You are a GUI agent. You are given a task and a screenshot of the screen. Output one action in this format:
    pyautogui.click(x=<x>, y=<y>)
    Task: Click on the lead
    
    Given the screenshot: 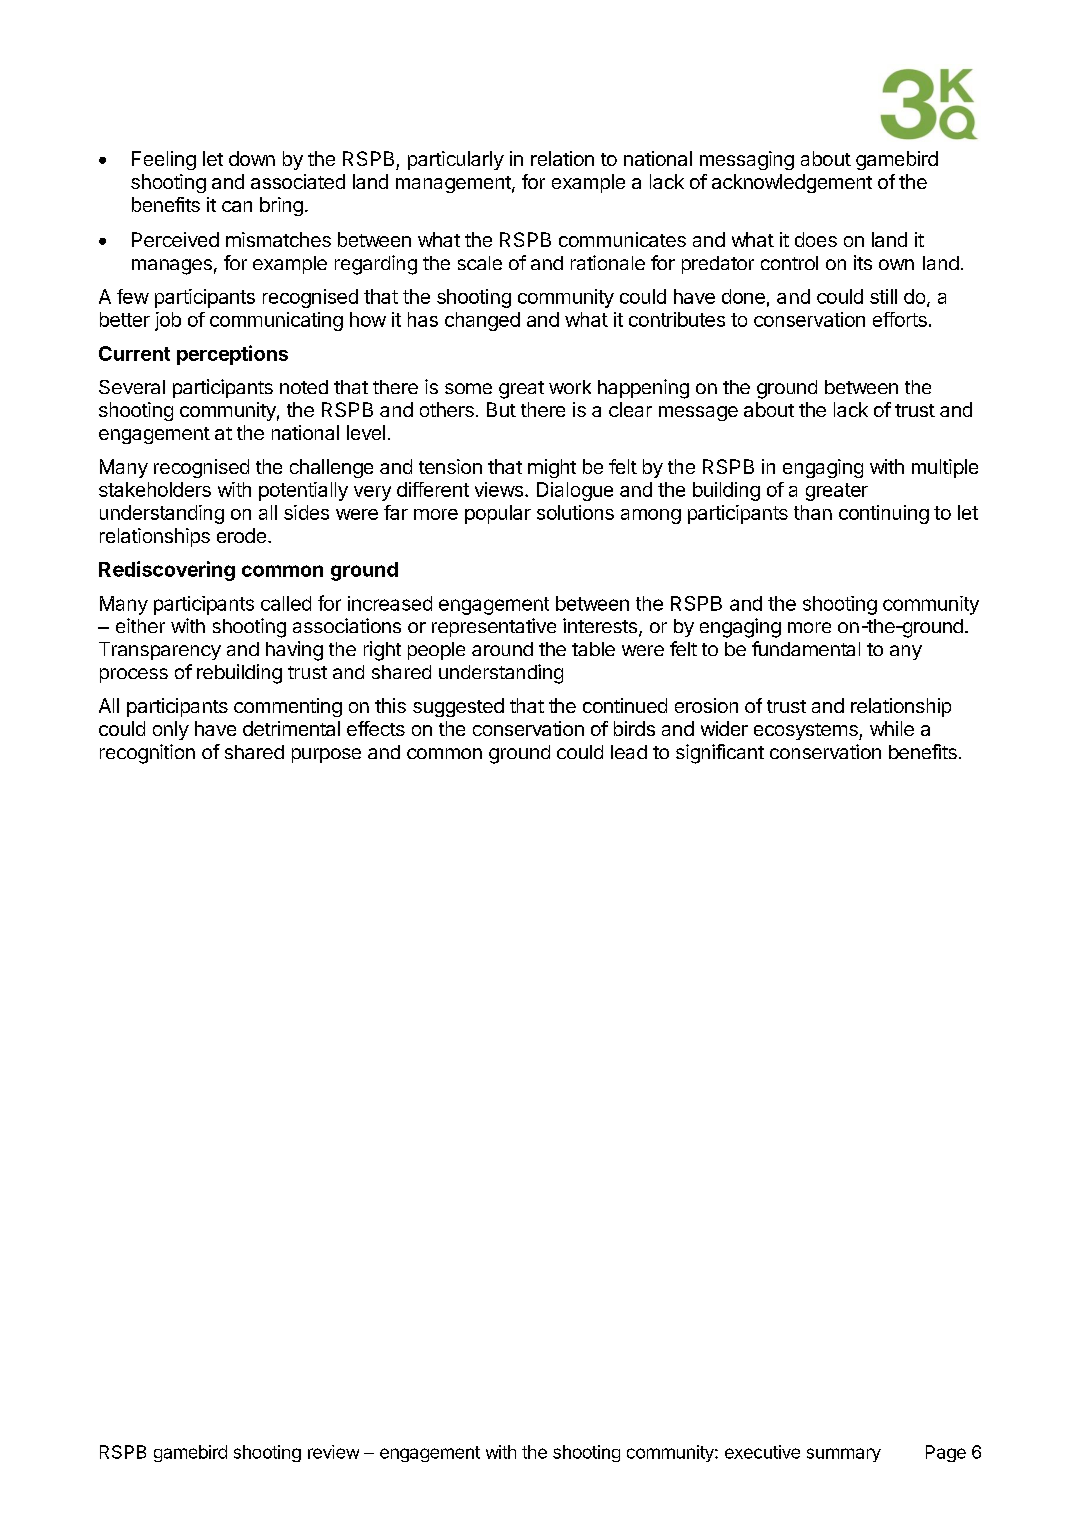 What is the action you would take?
    pyautogui.click(x=629, y=752)
